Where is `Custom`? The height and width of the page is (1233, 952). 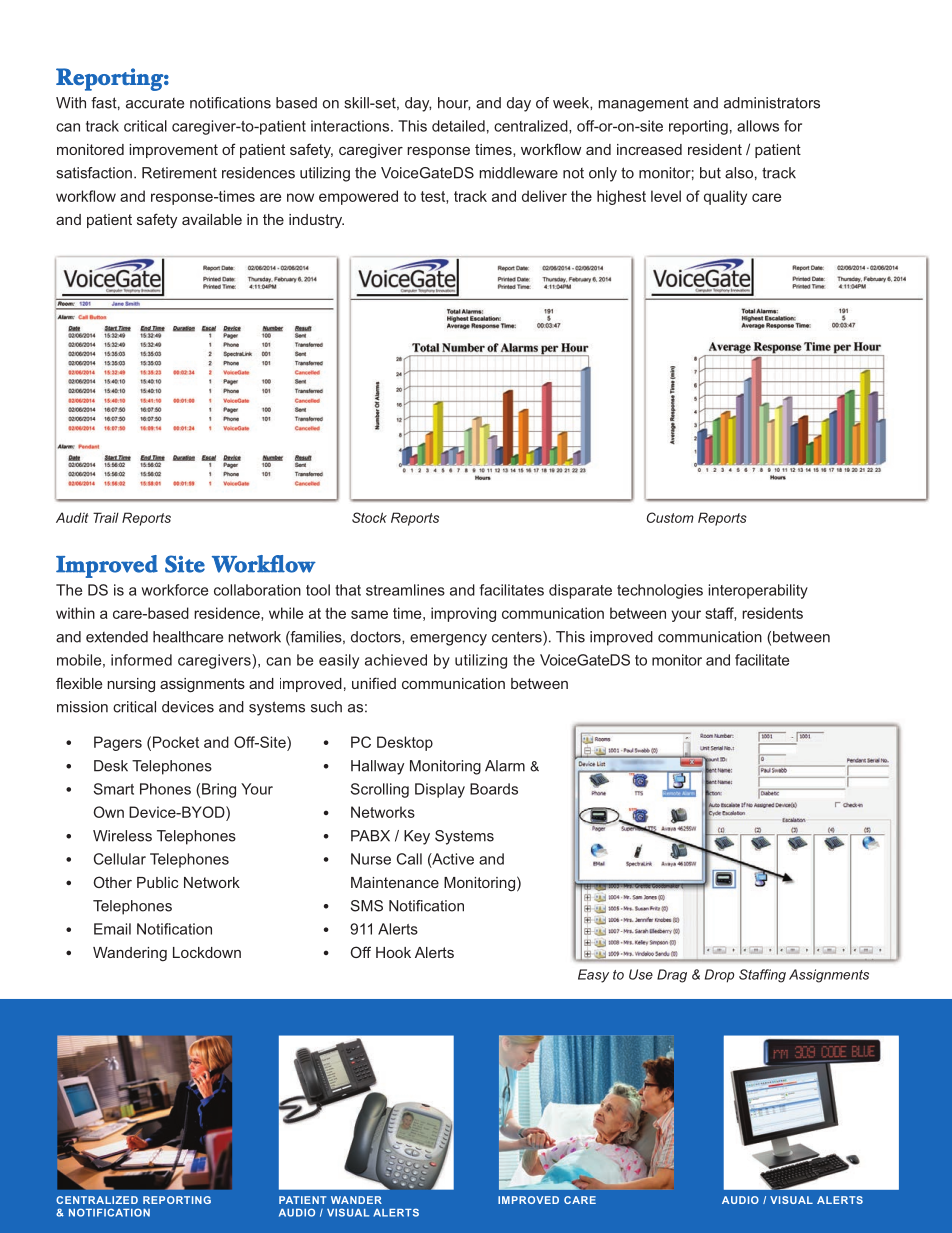 Custom is located at coordinates (670, 517).
